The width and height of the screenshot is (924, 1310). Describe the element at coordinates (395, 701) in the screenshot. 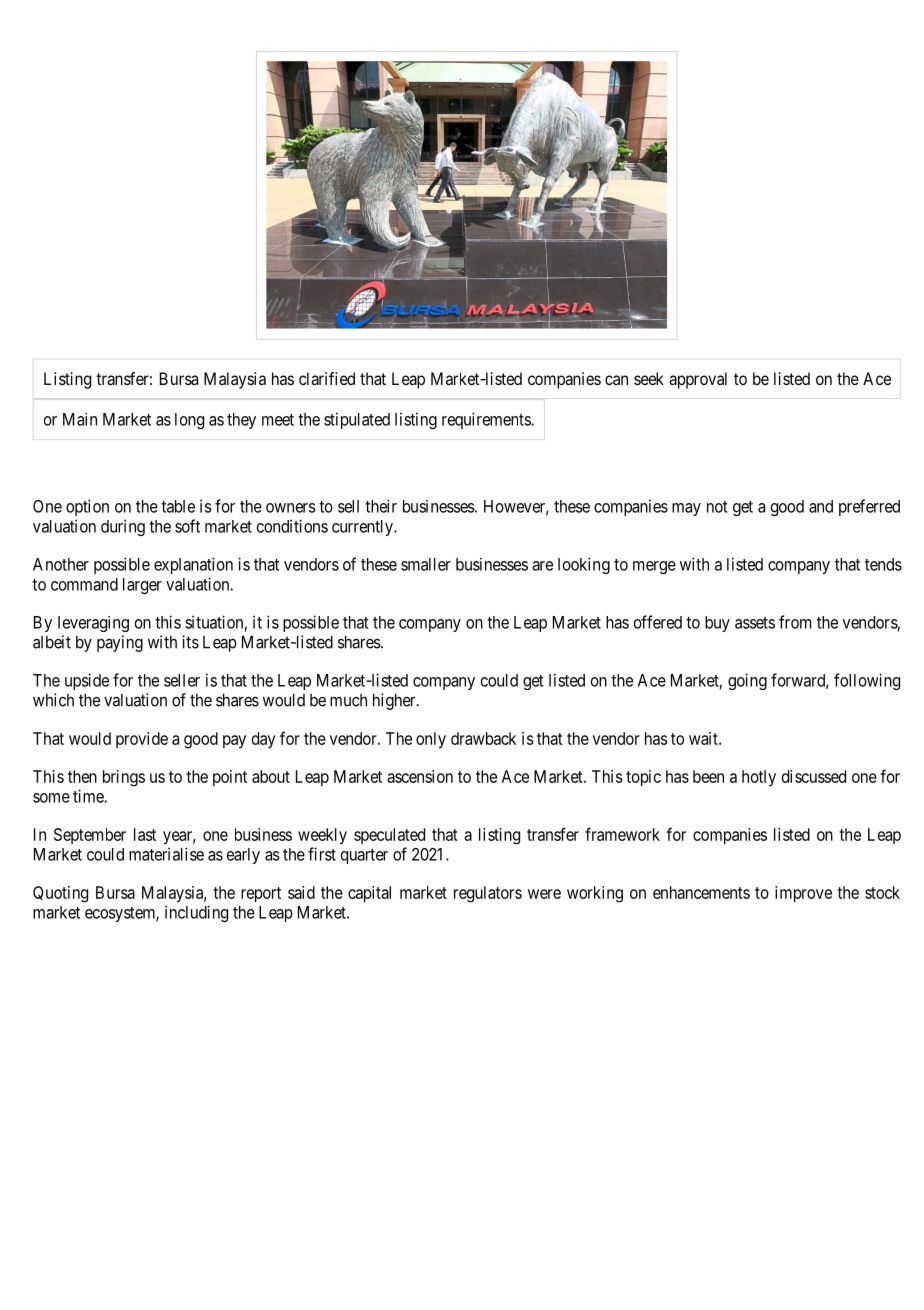

I see `higher` at that location.
